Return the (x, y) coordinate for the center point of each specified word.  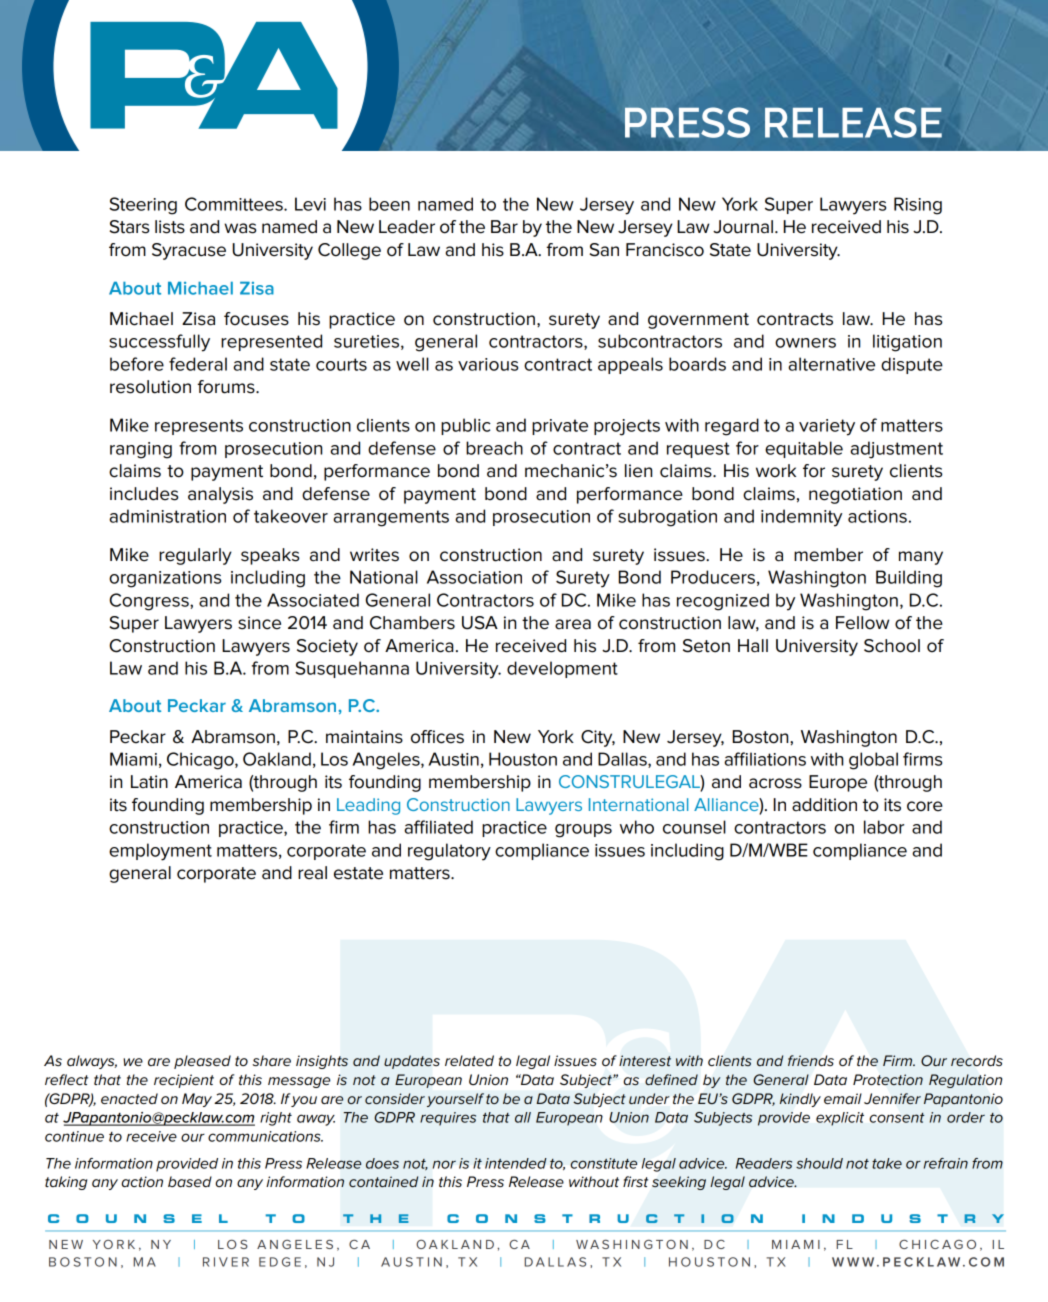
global (873, 761)
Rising (918, 206)
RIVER (226, 1262)
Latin (149, 782)
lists (170, 227)
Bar (504, 227)
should (819, 1163)
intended (516, 1163)
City (598, 738)
